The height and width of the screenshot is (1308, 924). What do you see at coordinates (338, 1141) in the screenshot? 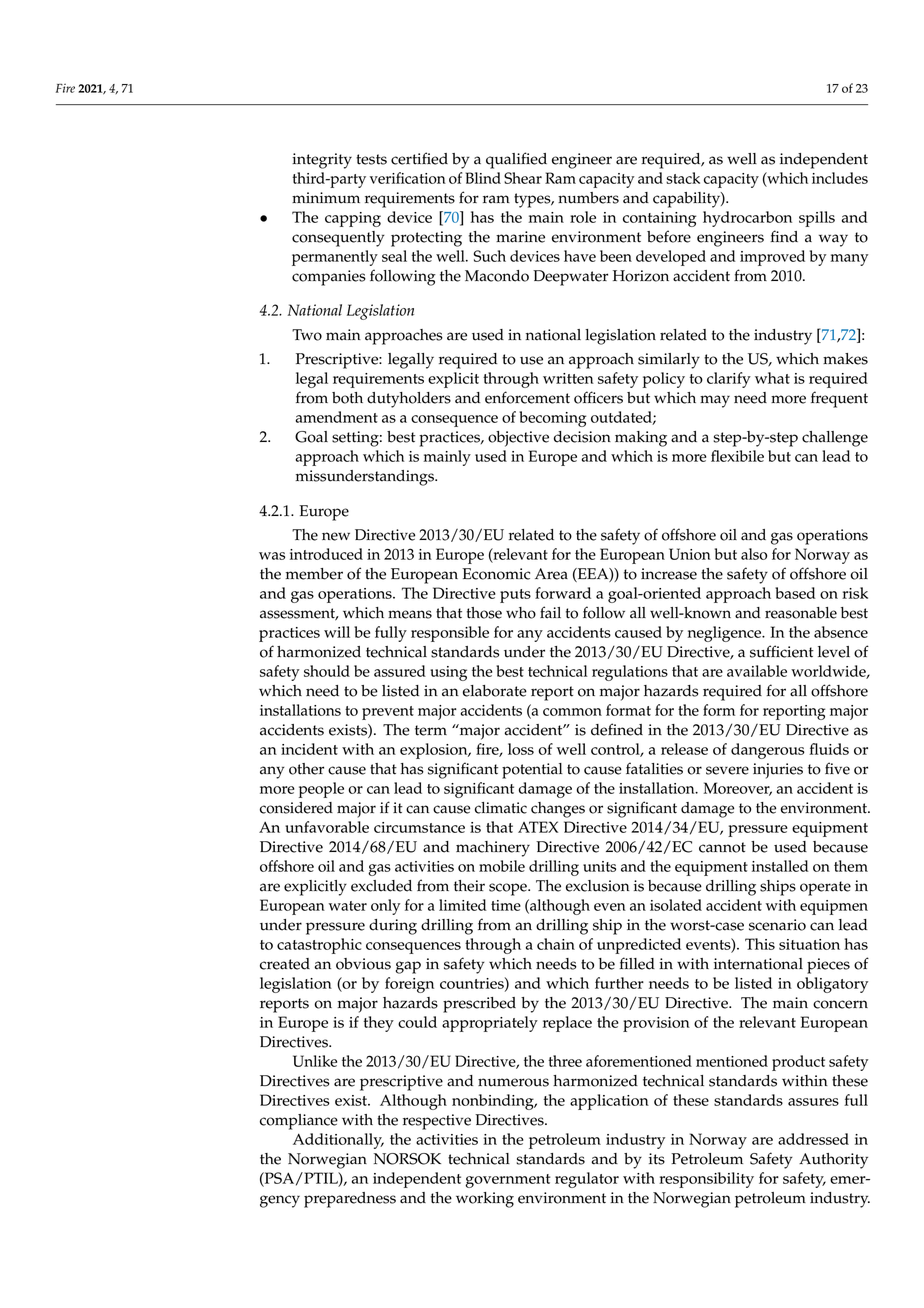
I see `Additionally` at bounding box center [338, 1141].
